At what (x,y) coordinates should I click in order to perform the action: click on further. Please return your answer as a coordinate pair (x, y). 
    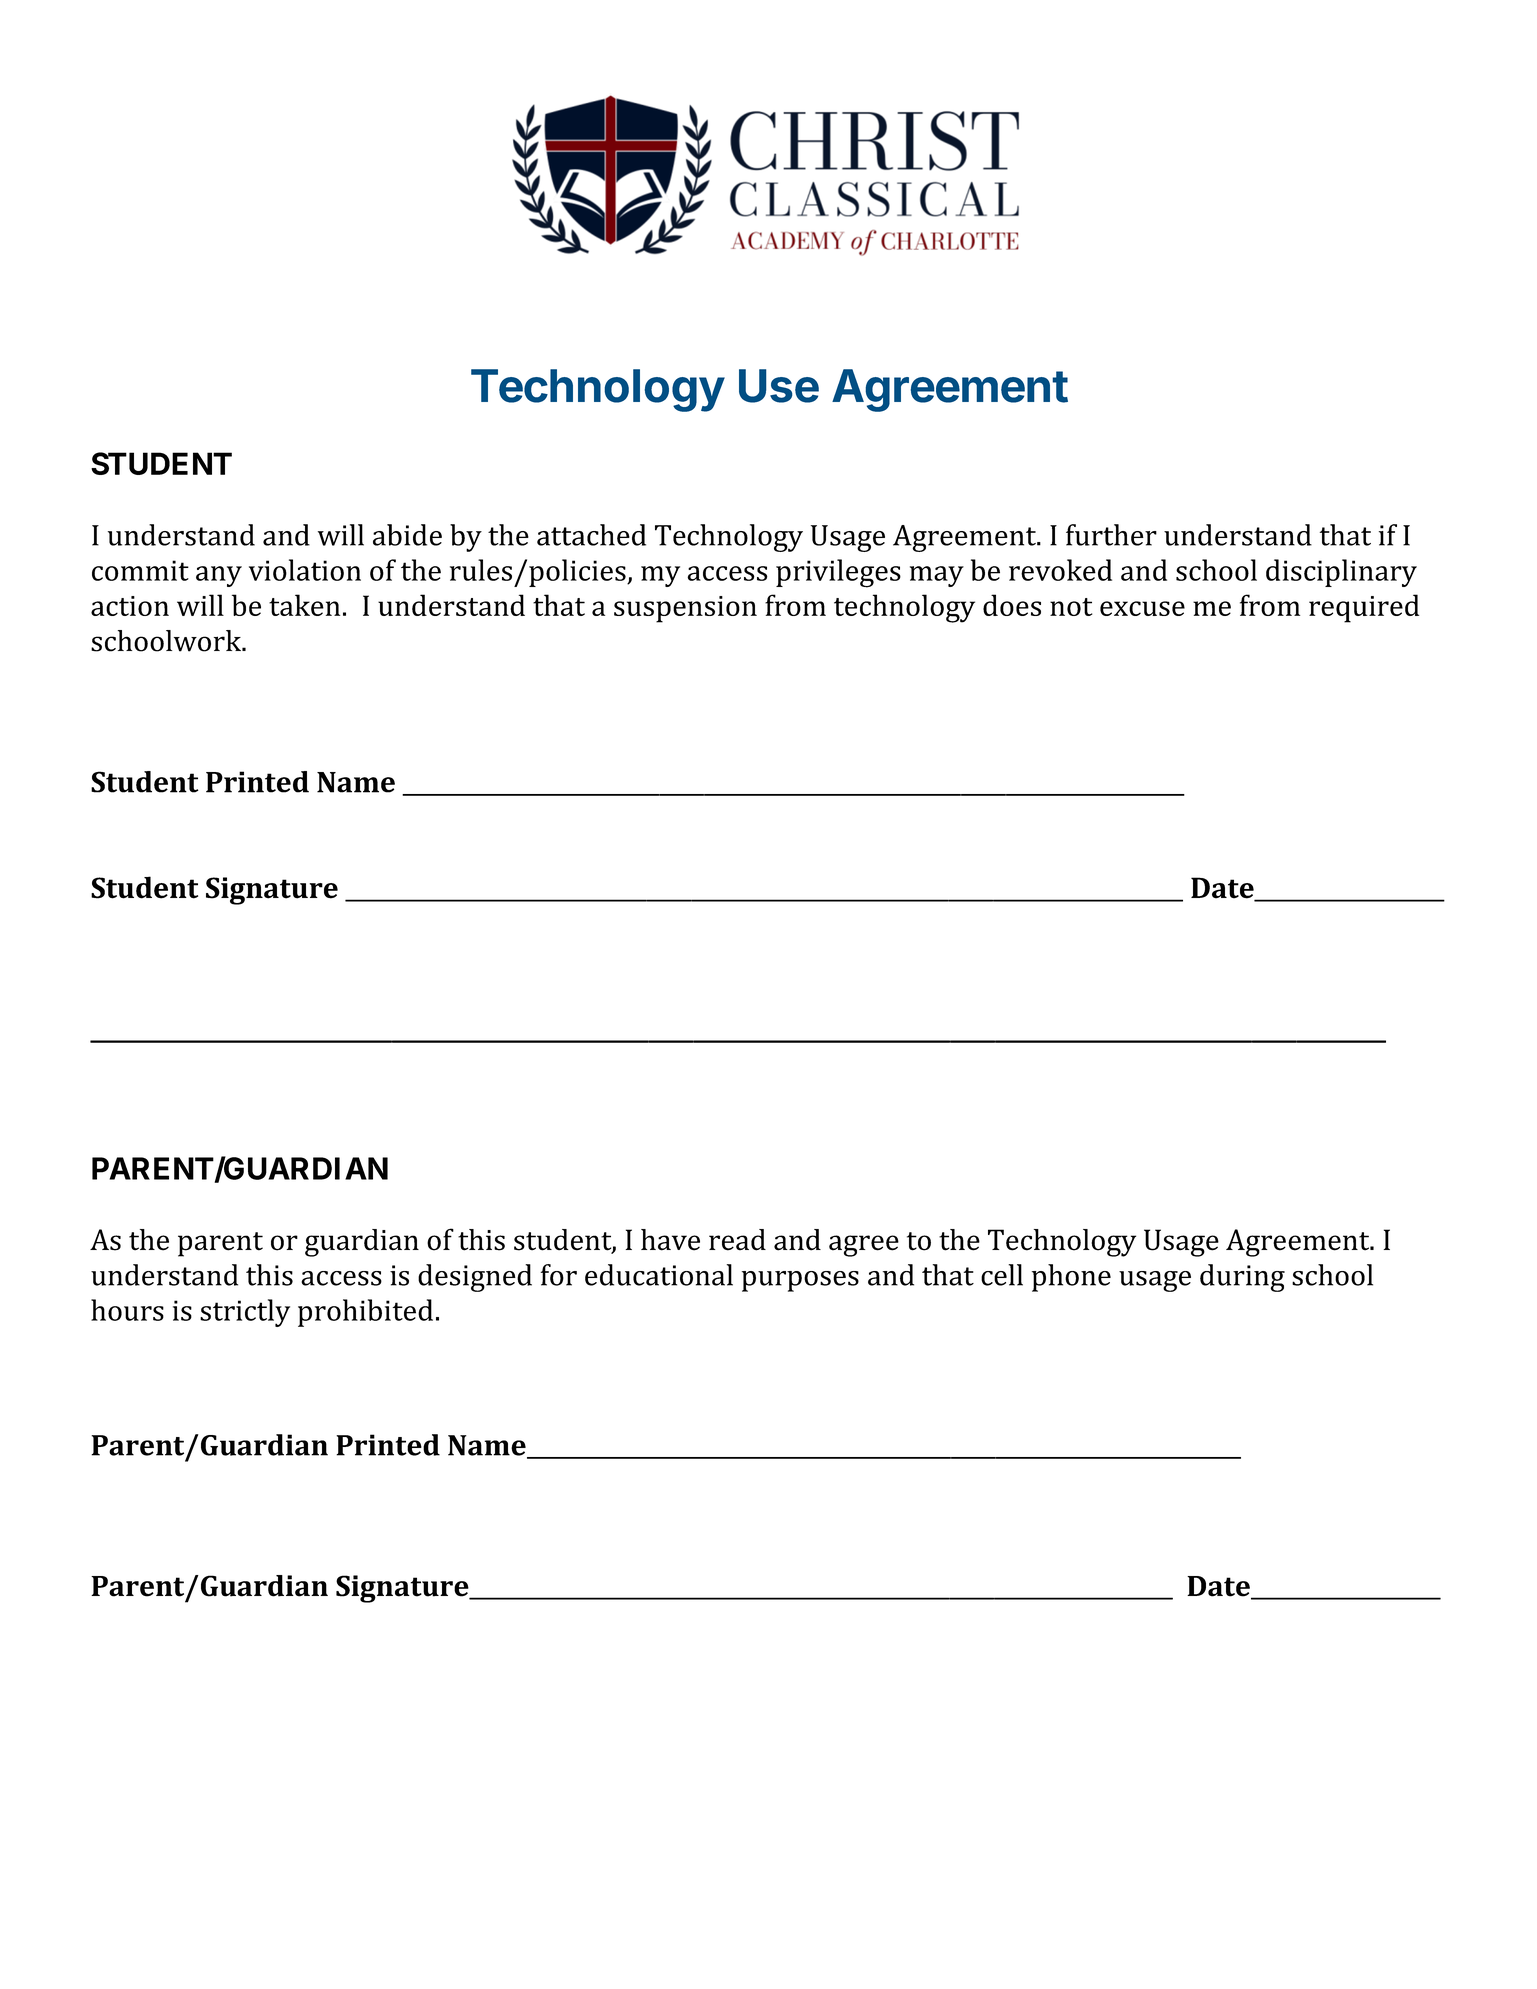
    Looking at the image, I should click on (1111, 535).
